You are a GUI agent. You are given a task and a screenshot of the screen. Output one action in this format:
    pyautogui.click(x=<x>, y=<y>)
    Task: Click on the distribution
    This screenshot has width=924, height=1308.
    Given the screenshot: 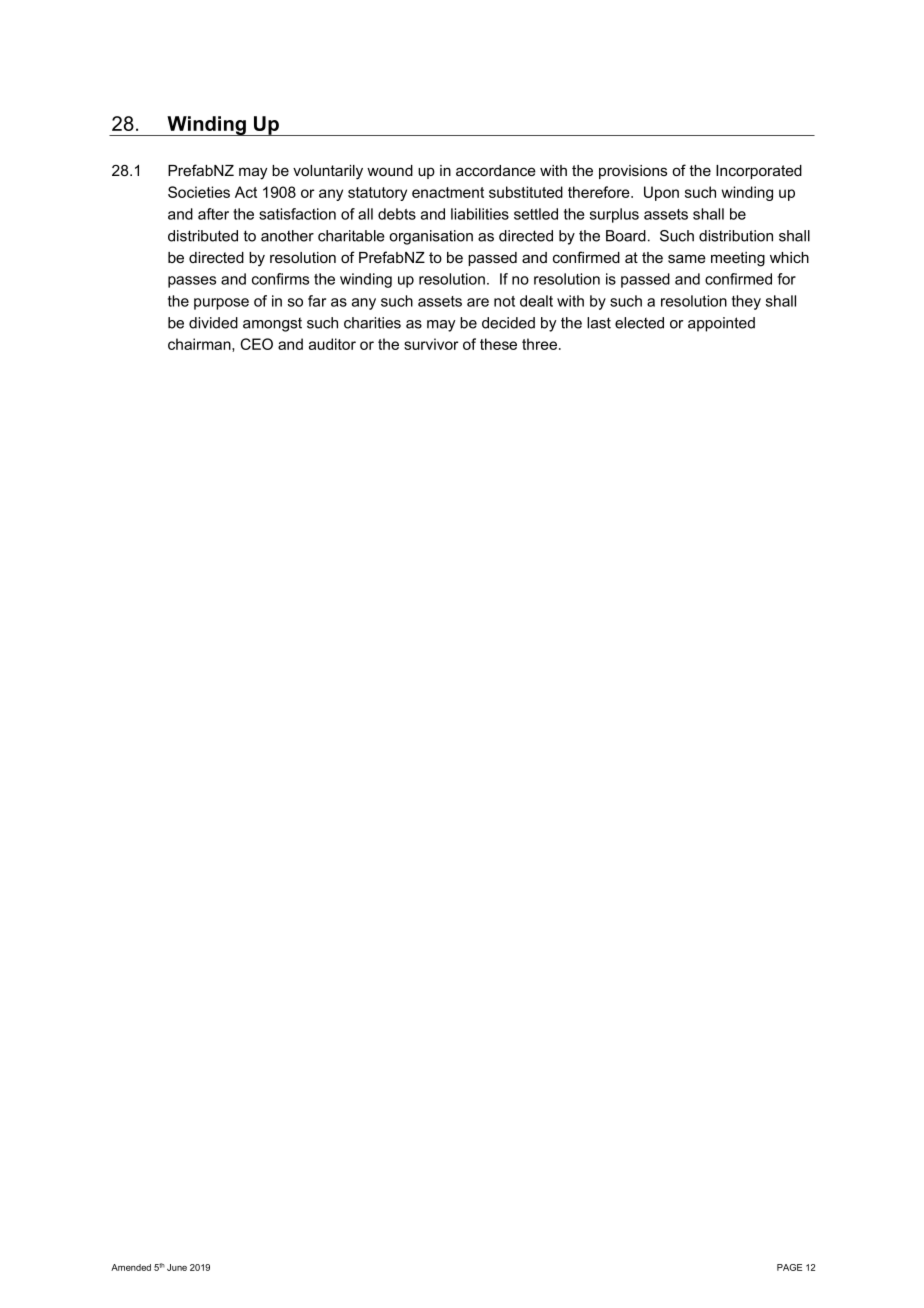 What is the action you would take?
    pyautogui.click(x=736, y=236)
